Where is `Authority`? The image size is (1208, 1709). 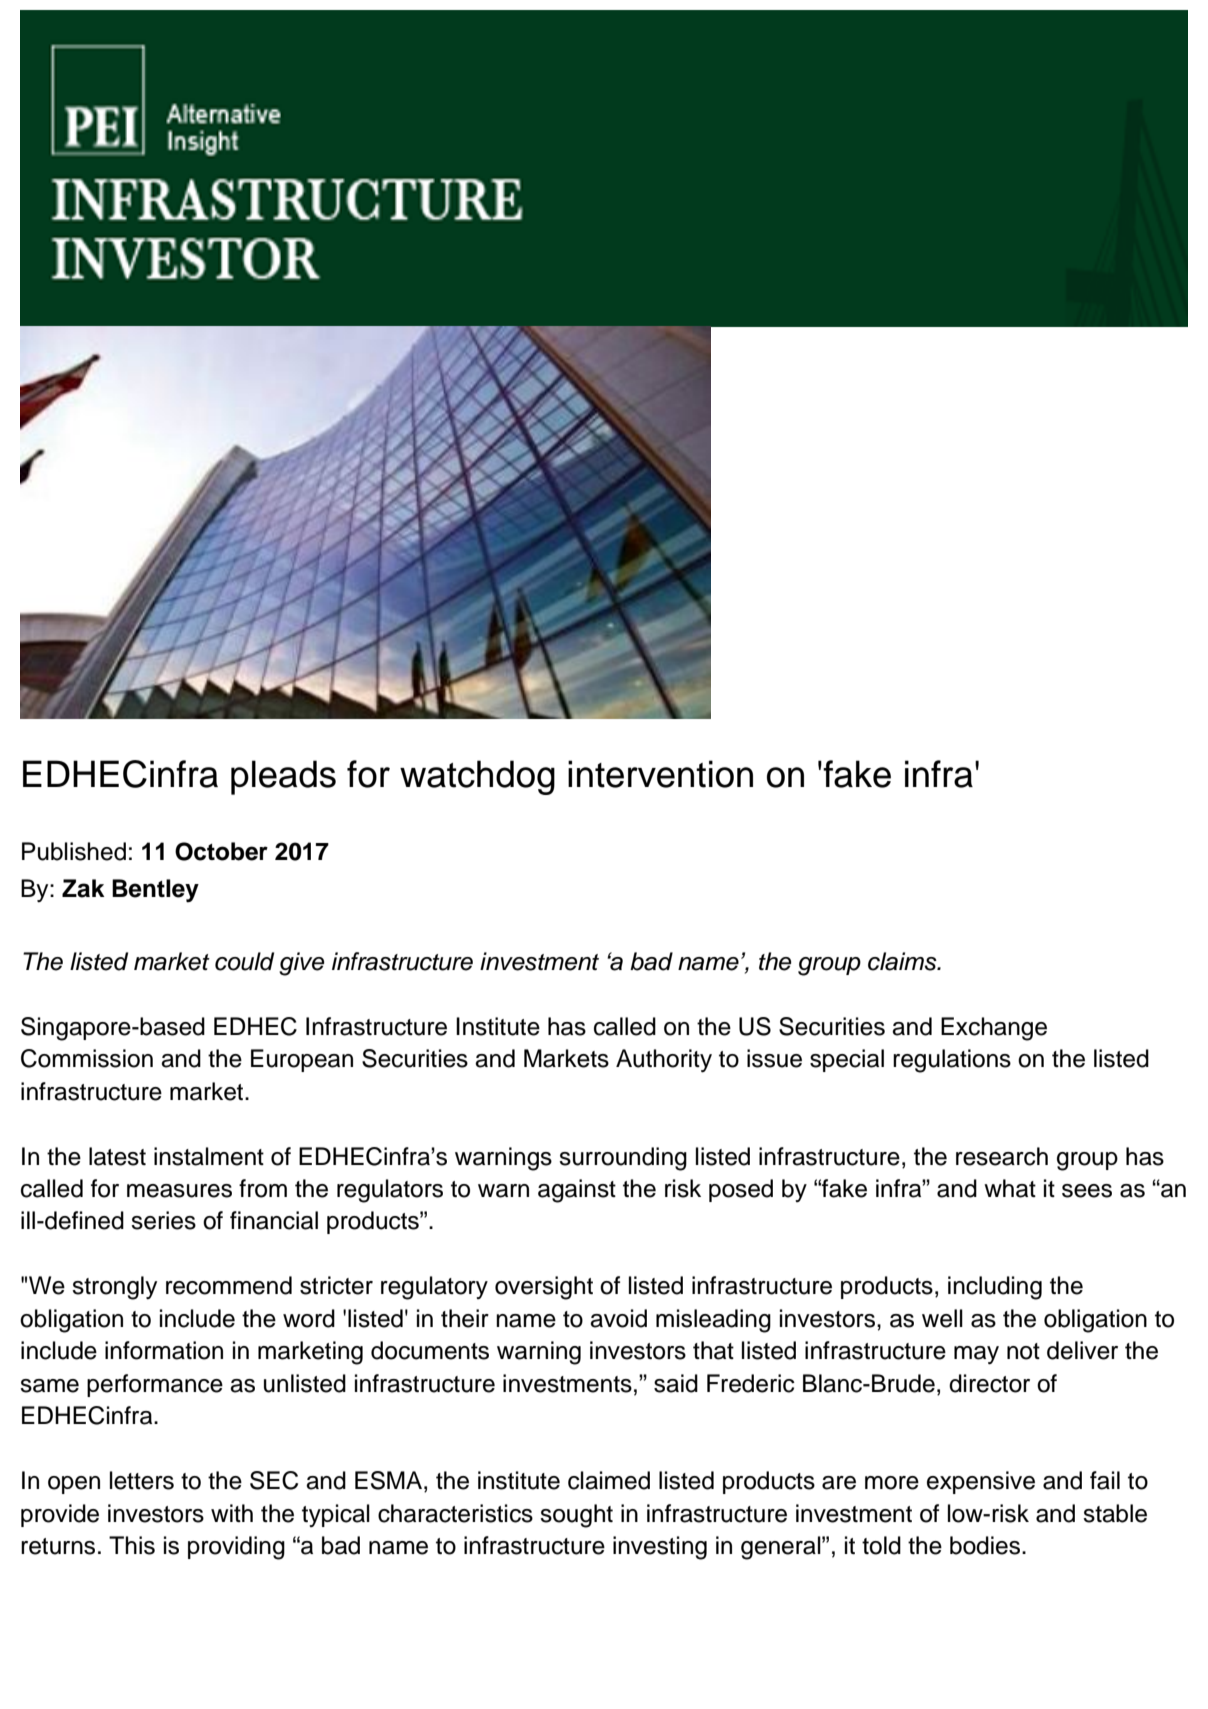
Authority is located at coordinates (664, 1061).
